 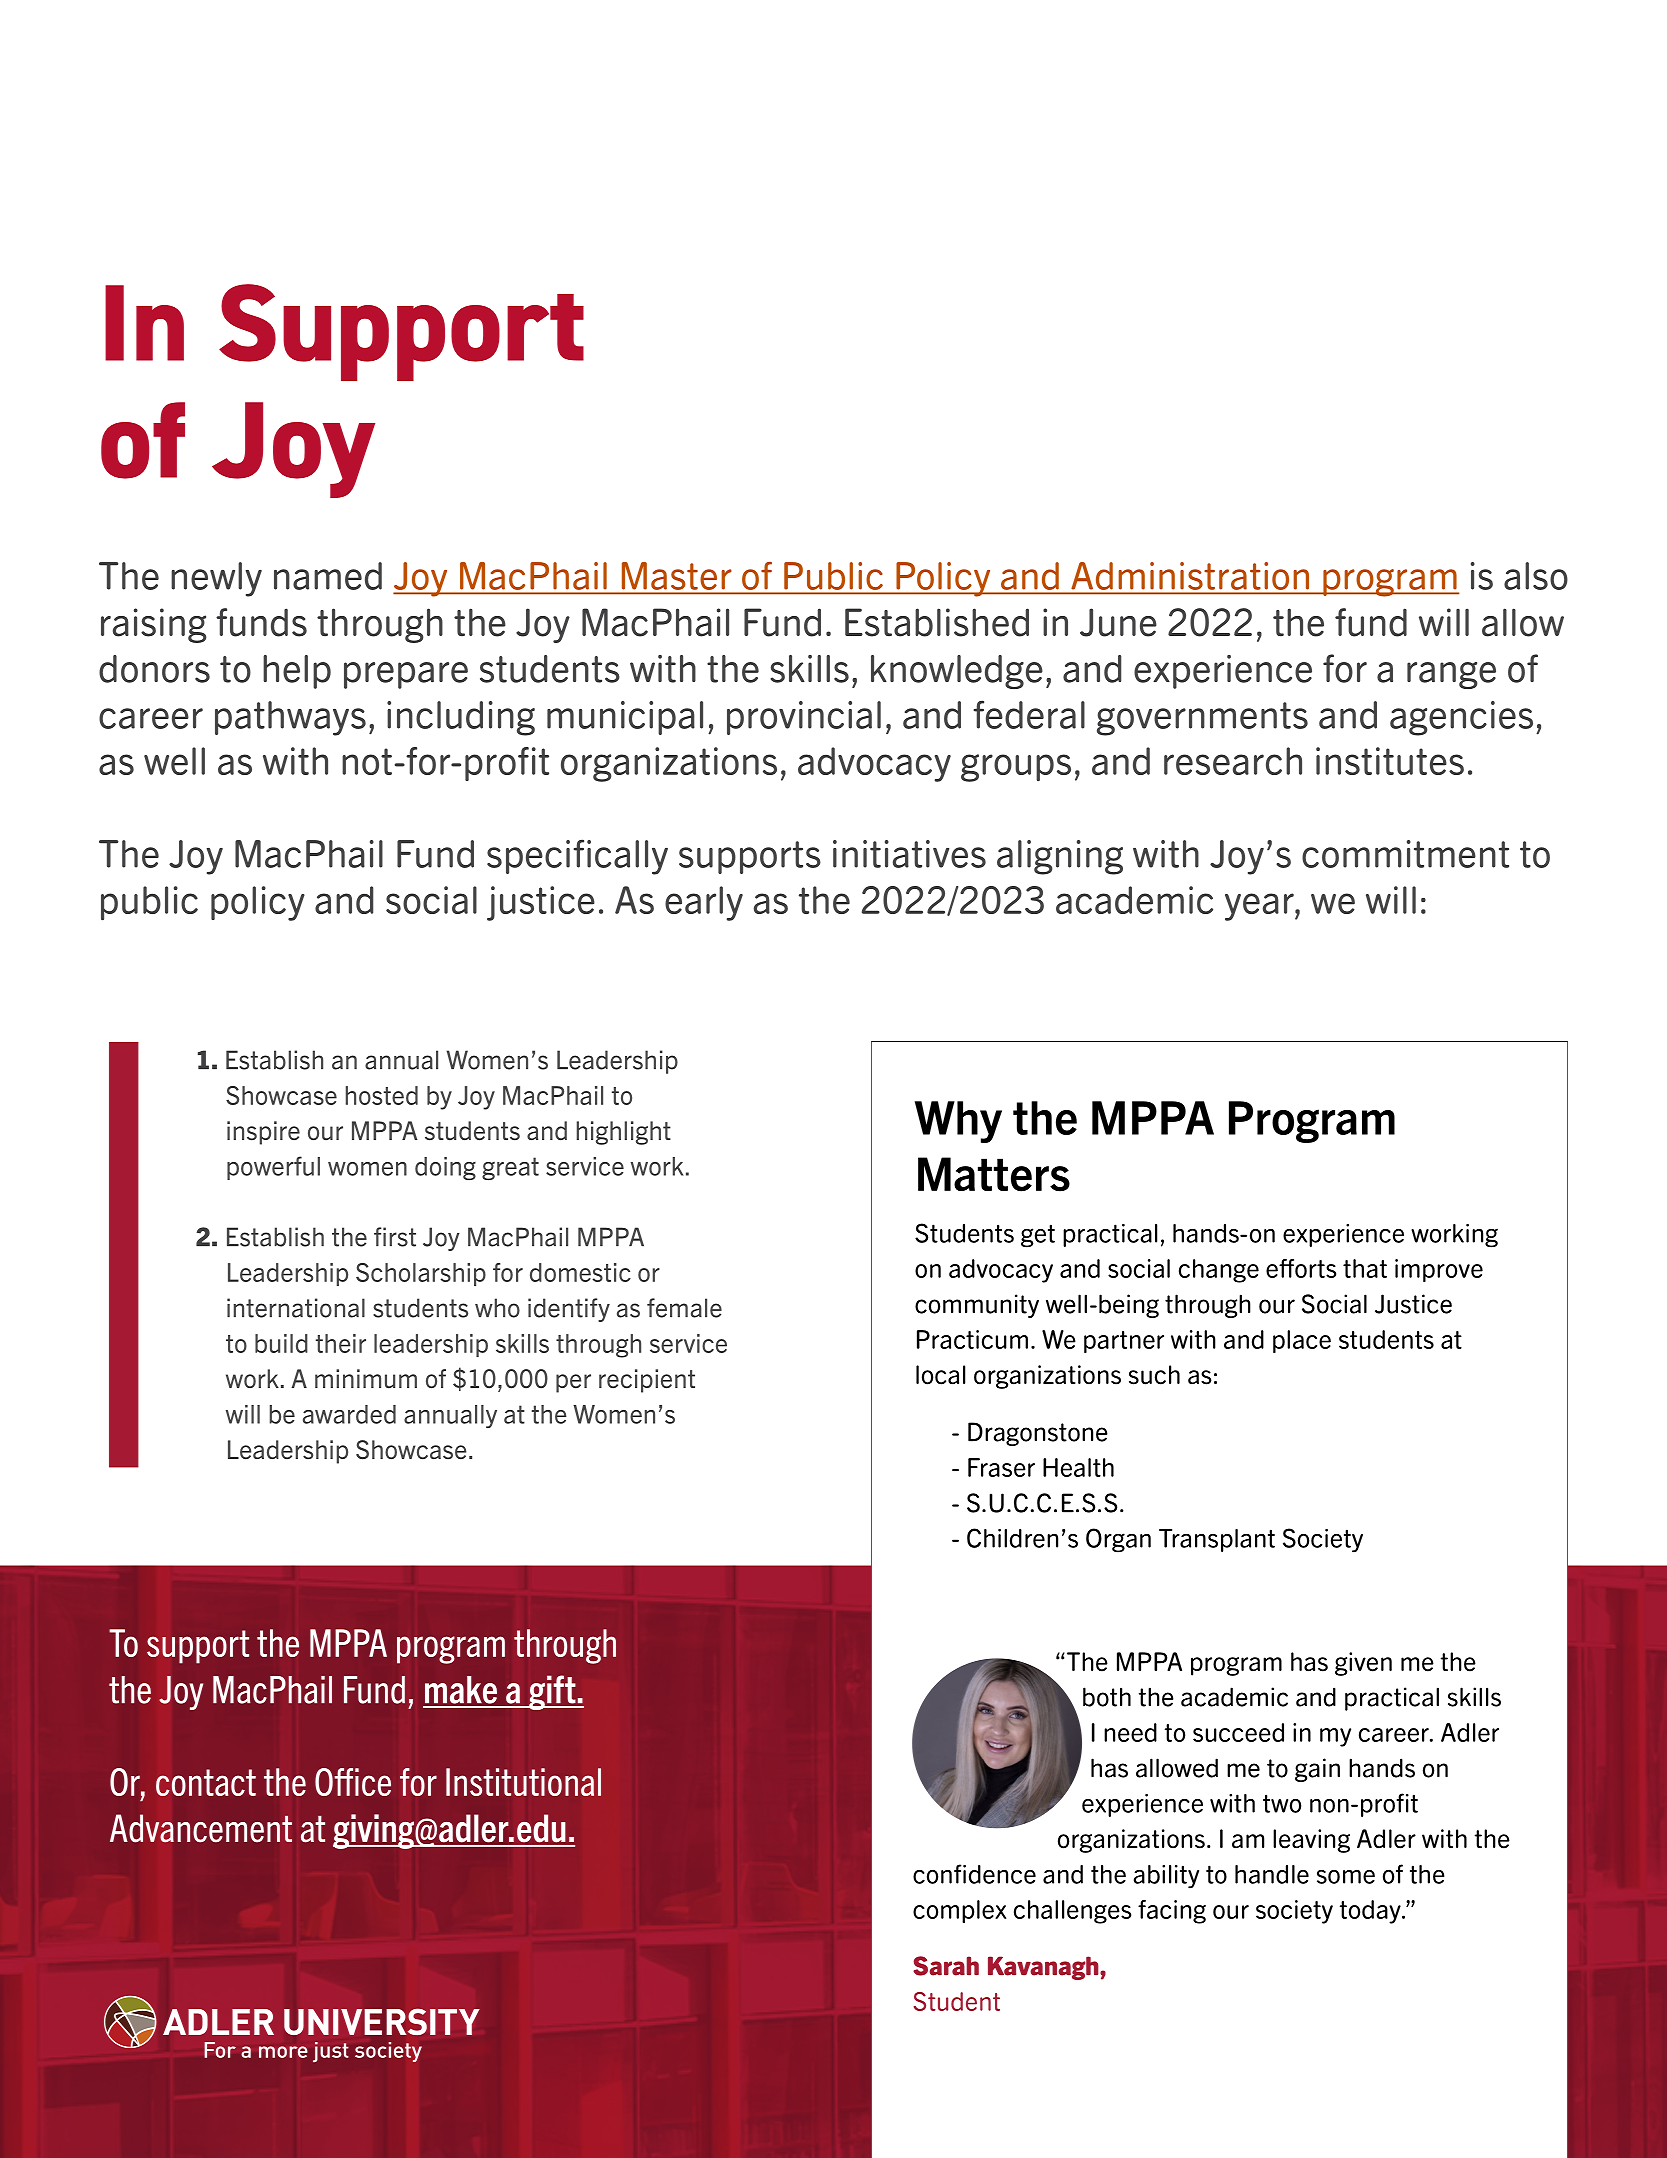 What do you see at coordinates (957, 672) in the page?
I see `knowledge` at bounding box center [957, 672].
